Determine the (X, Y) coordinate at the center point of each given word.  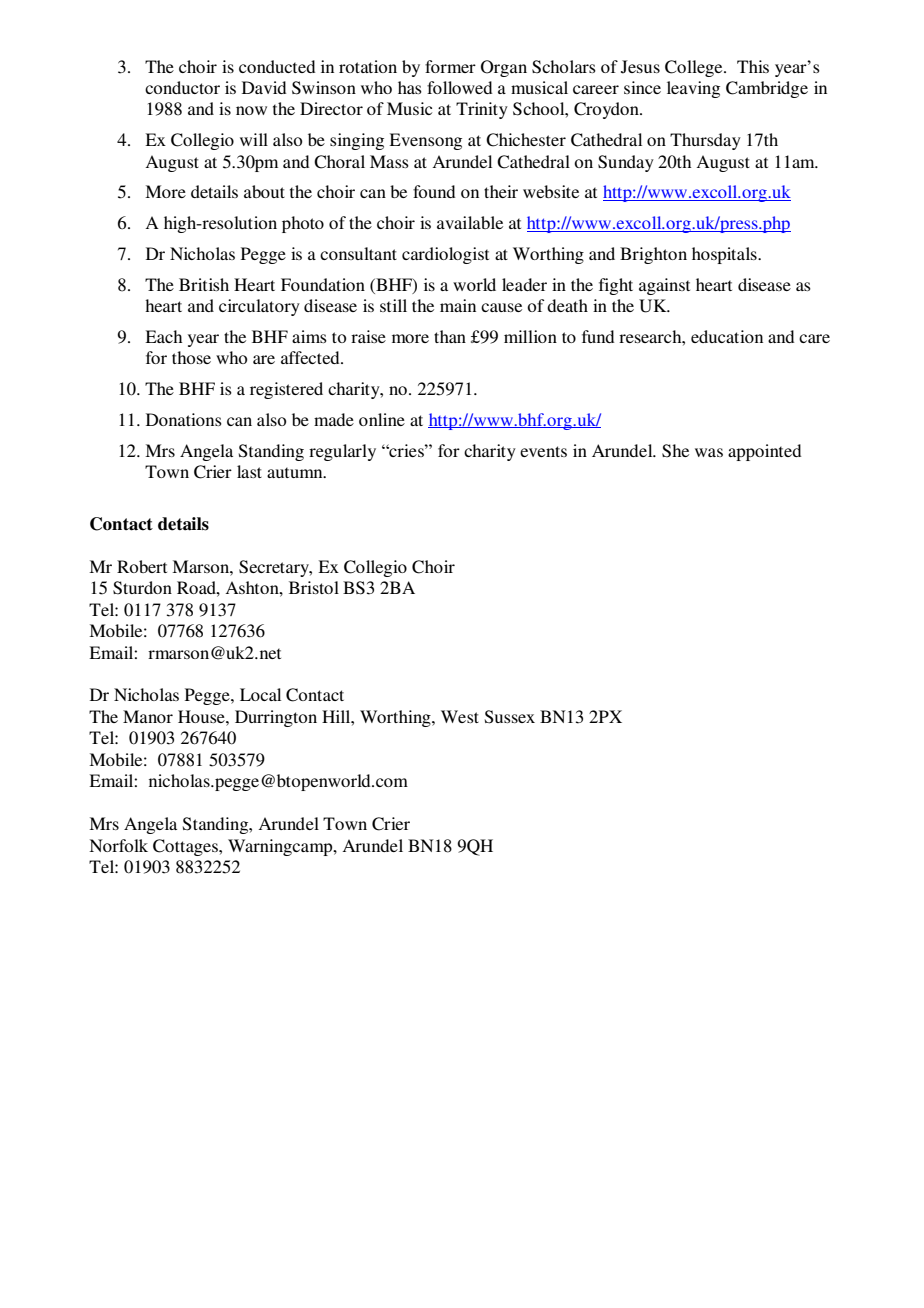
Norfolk (118, 845)
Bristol (314, 587)
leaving (693, 89)
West (460, 716)
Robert (142, 566)
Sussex (510, 717)
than (450, 336)
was (709, 452)
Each (163, 336)
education (727, 336)
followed (459, 87)
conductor (182, 87)
